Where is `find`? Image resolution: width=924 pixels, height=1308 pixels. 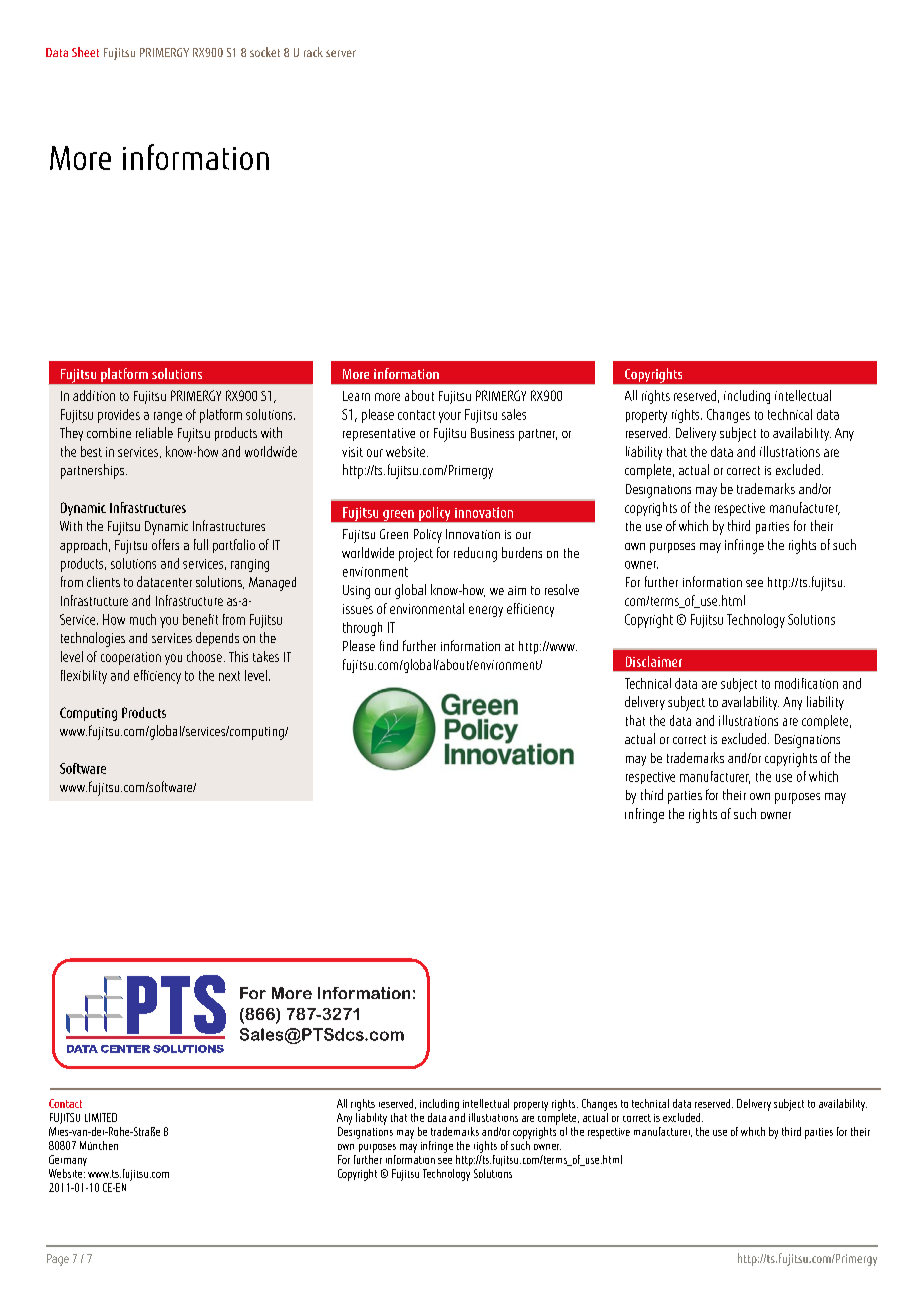
find is located at coordinates (389, 645).
